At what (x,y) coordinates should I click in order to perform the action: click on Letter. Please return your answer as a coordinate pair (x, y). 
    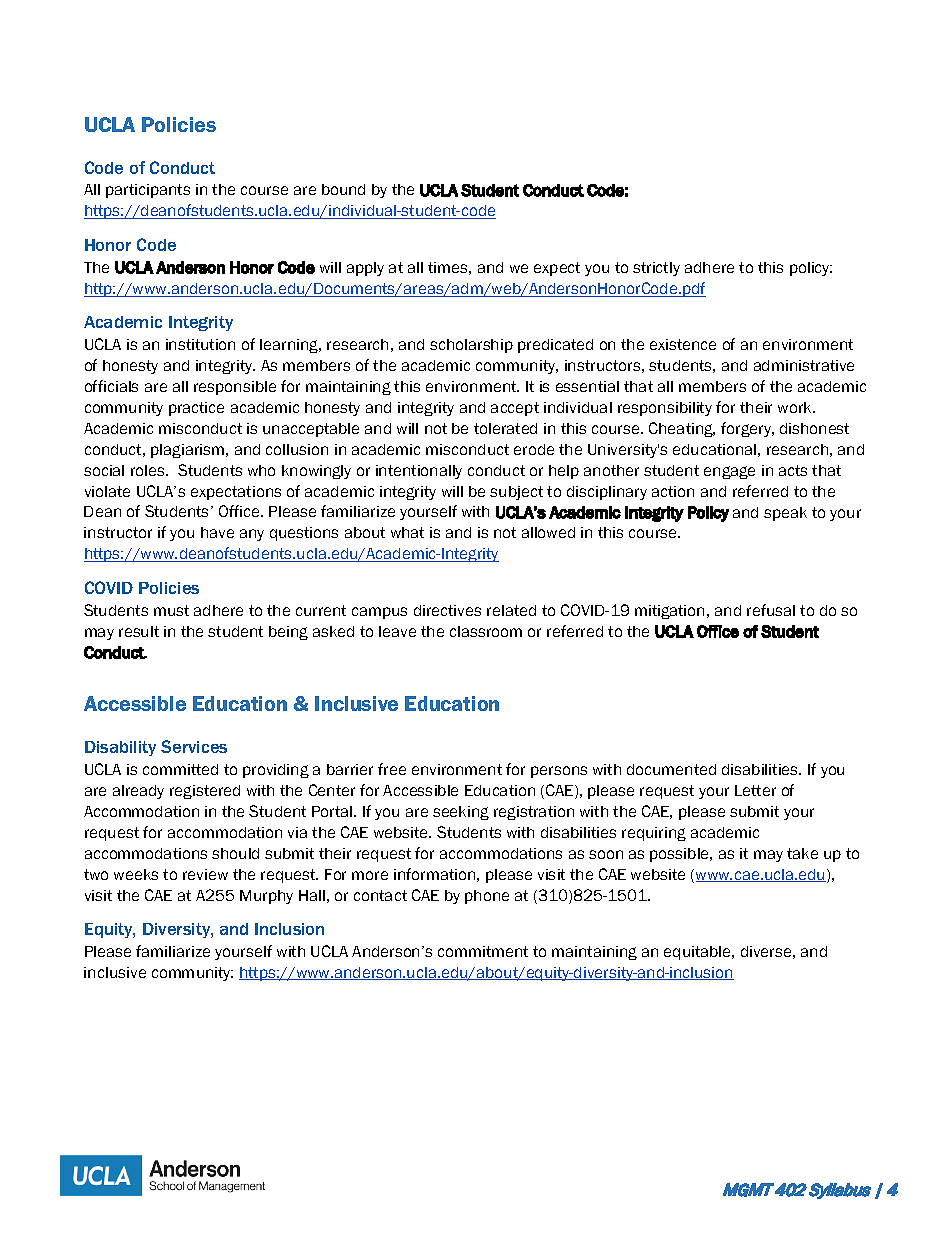
    Looking at the image, I should click on (755, 790).
